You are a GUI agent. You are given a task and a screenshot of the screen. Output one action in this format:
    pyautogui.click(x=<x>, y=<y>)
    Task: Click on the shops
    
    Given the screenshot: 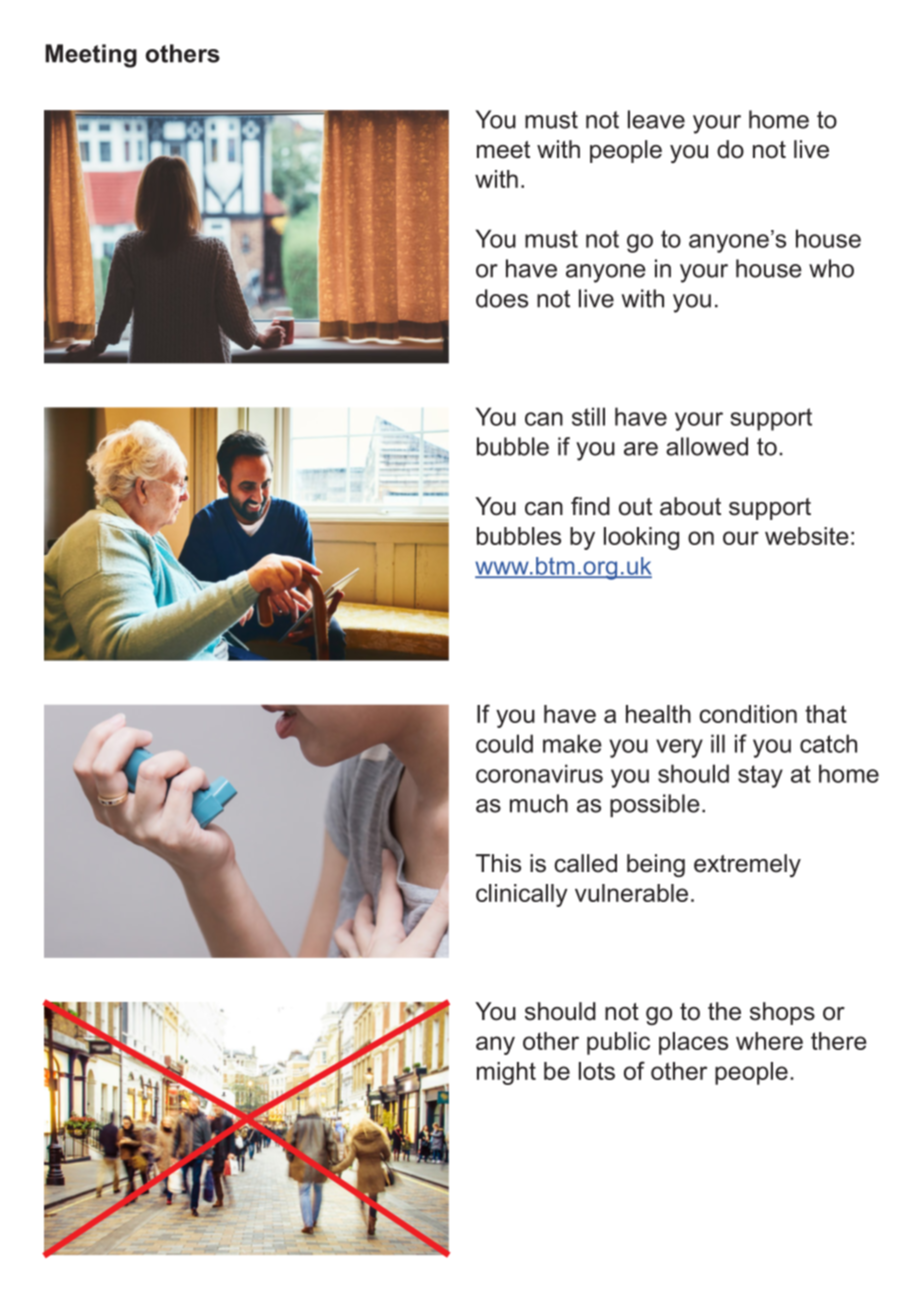 What is the action you would take?
    pyautogui.click(x=782, y=1013)
